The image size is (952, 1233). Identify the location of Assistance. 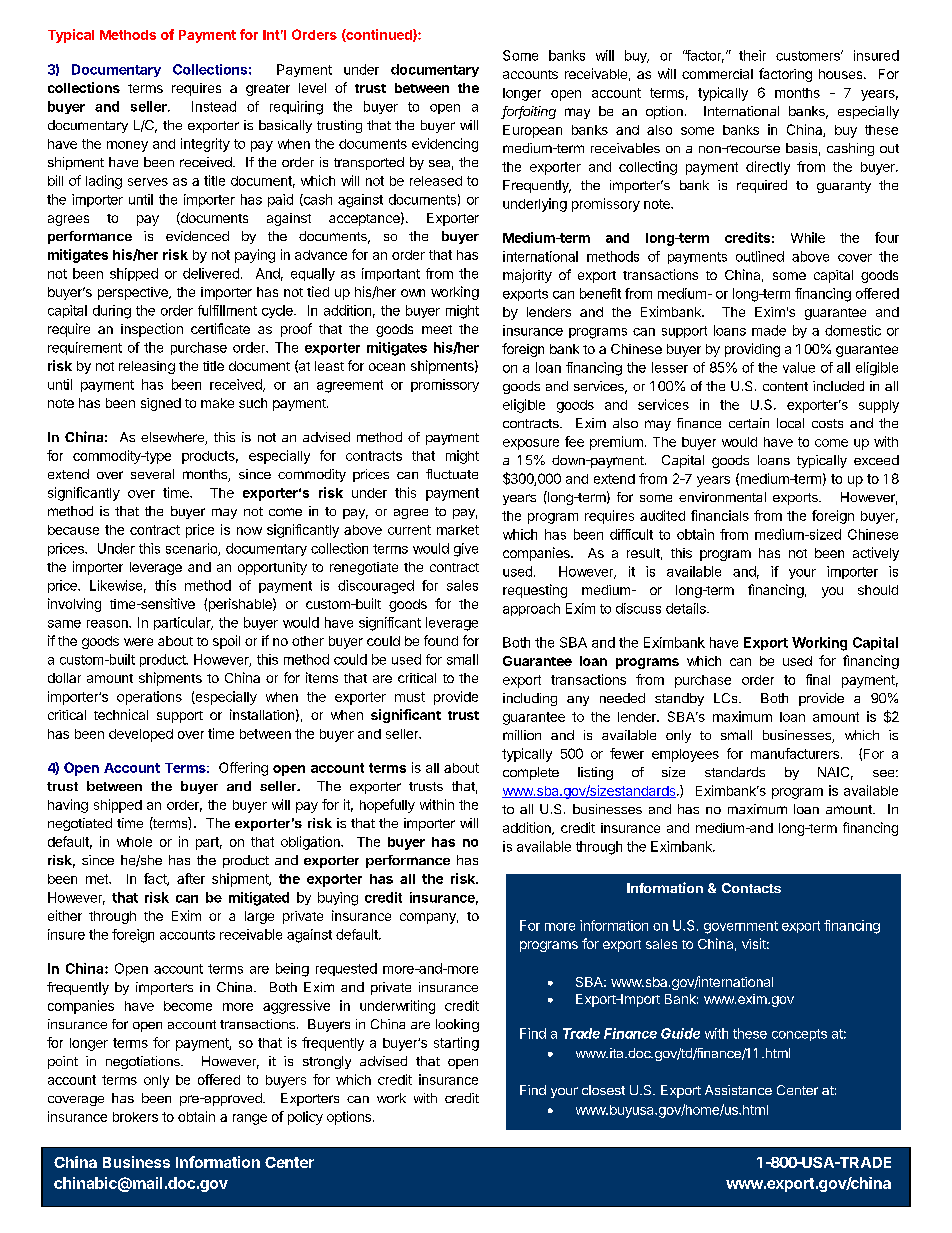
(738, 1090).
